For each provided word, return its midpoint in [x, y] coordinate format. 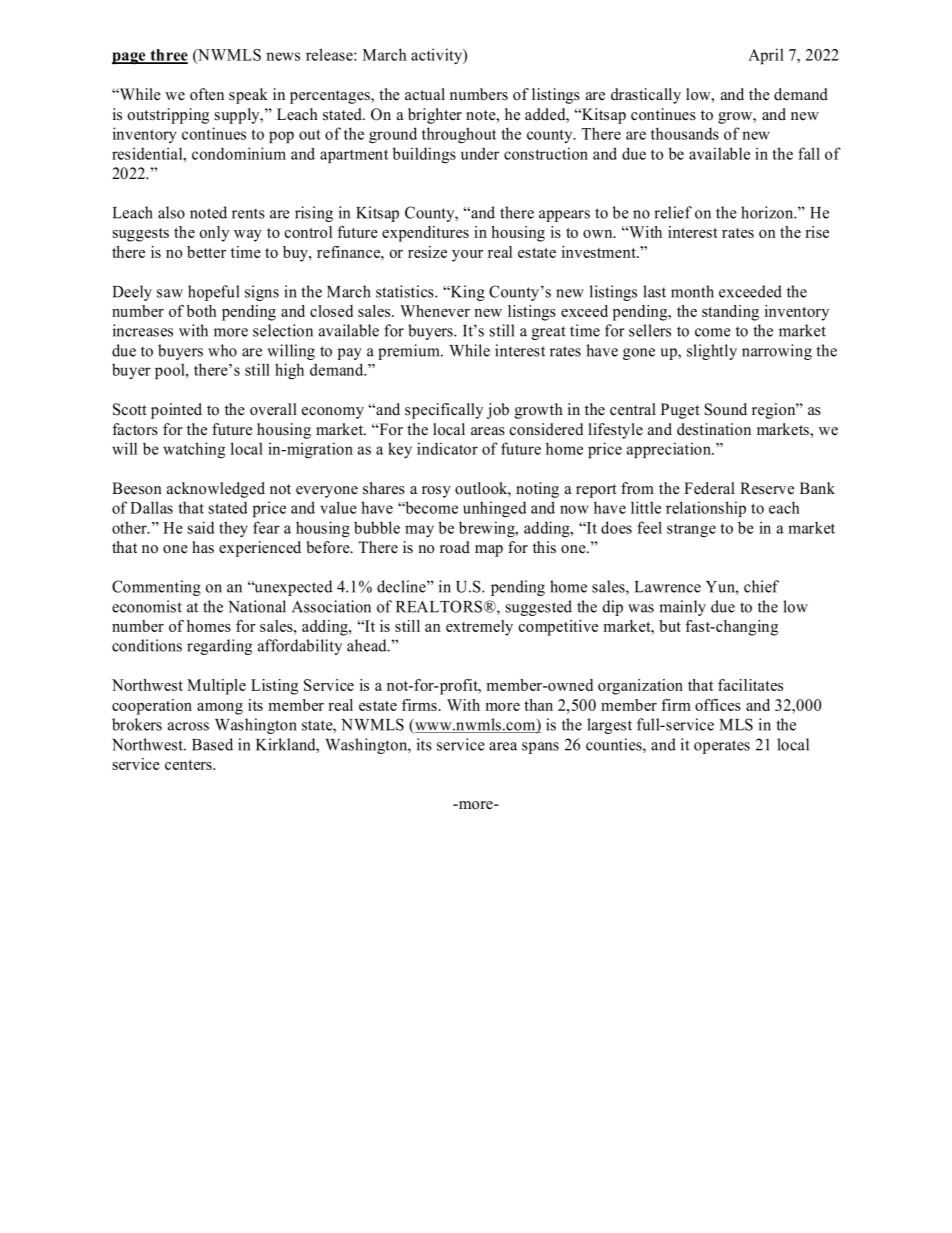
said [201, 527]
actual [425, 94]
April [766, 56]
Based [212, 744]
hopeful [213, 293]
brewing [488, 529]
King [467, 293]
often [207, 94]
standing [730, 313]
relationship [706, 509]
